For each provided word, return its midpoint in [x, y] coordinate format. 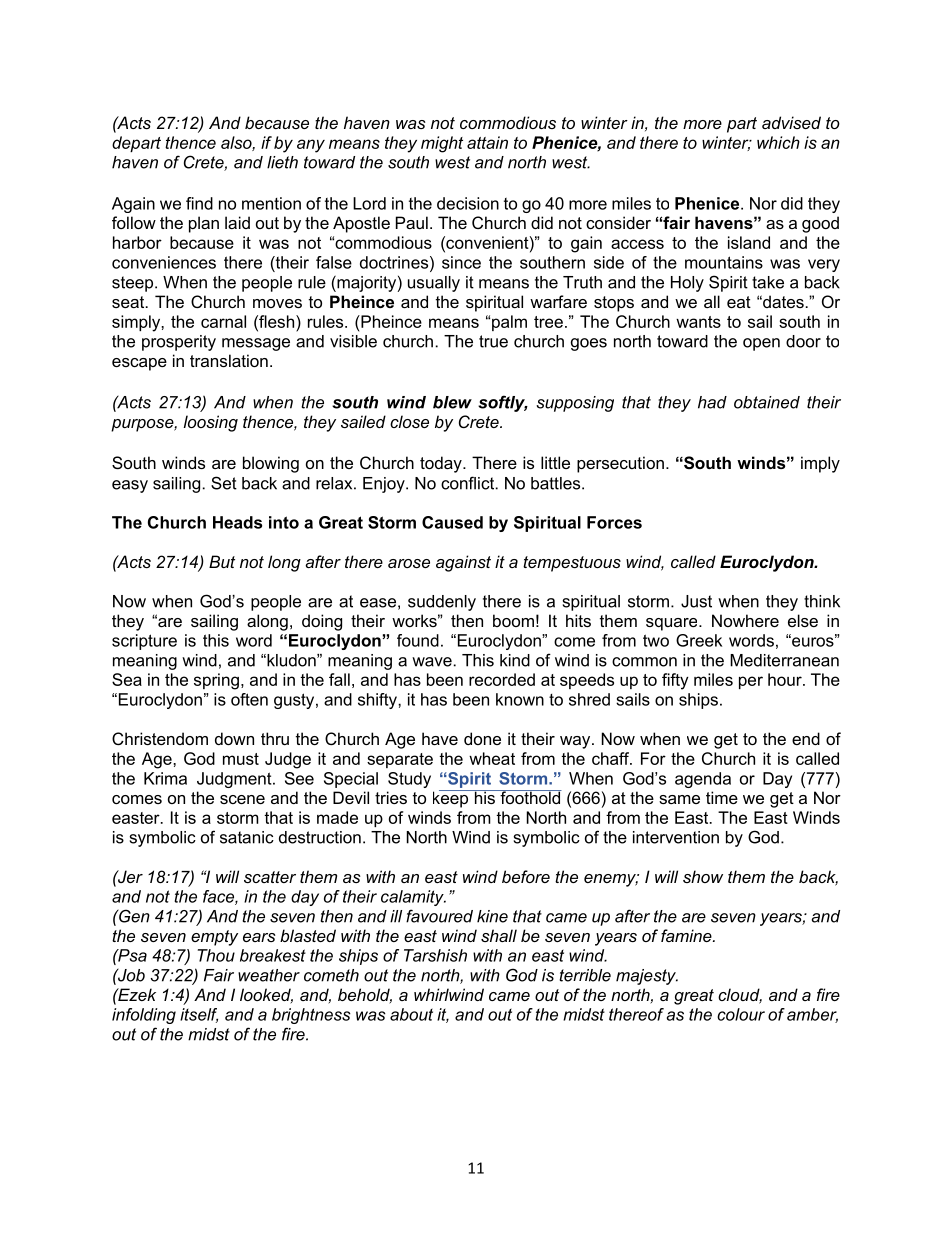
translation [229, 360]
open [761, 344]
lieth [282, 162]
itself [199, 1015]
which [778, 142]
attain [487, 142]
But [222, 561]
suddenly [442, 603]
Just [696, 601]
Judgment [235, 780]
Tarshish [435, 955]
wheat [492, 758]
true [493, 341]
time [722, 797]
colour [741, 1014]
